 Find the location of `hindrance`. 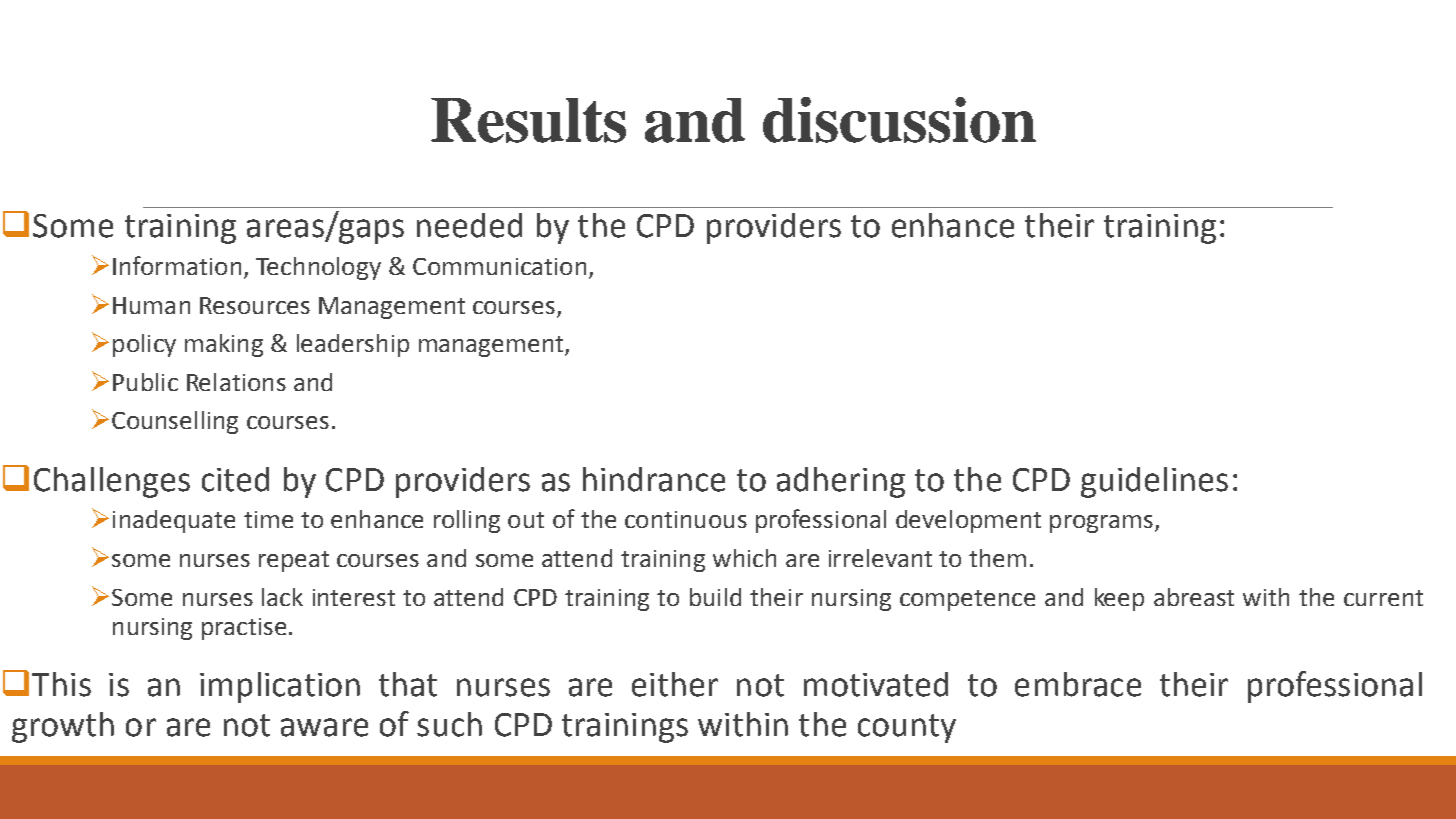

hindrance is located at coordinates (654, 479).
